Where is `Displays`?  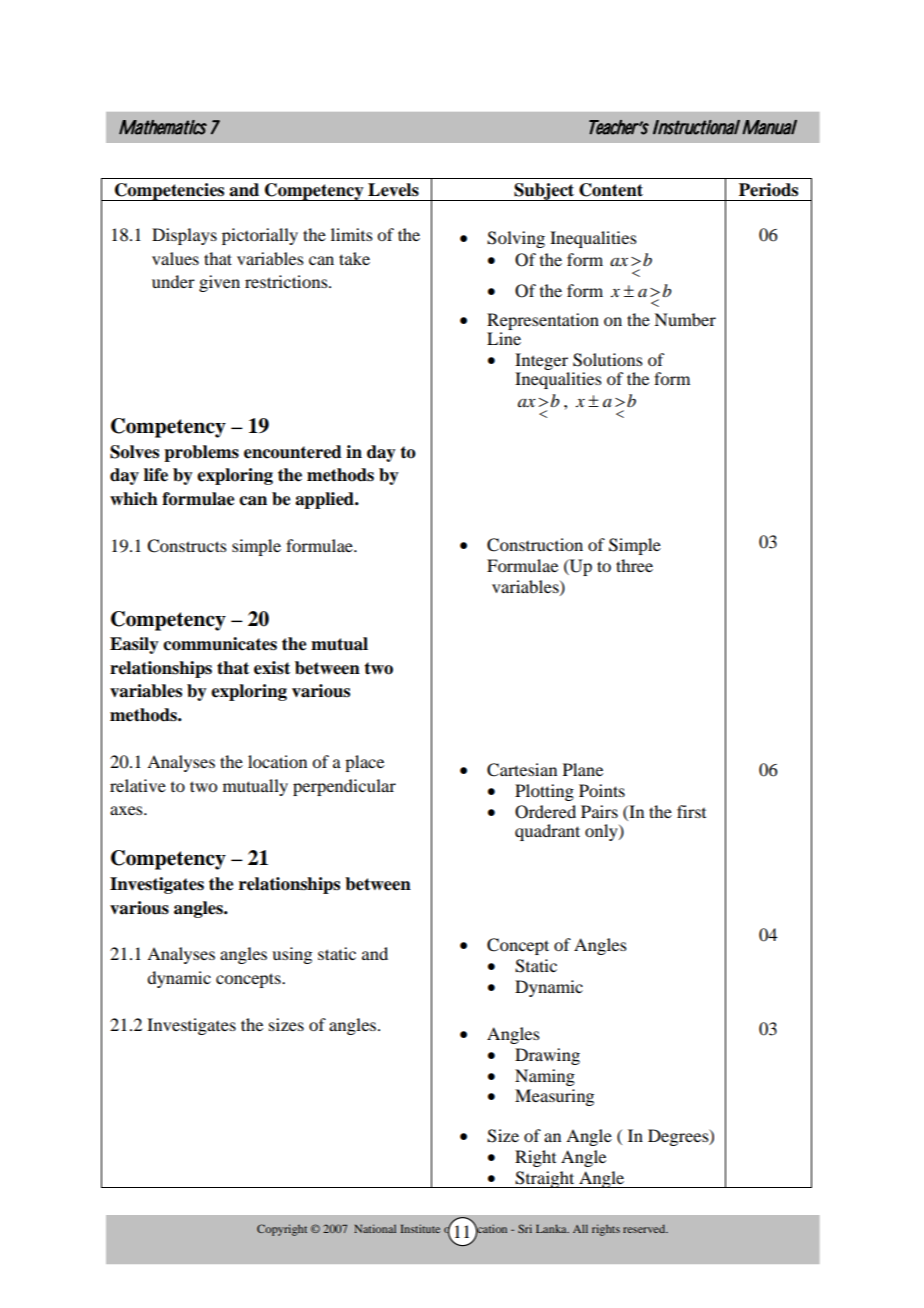 Displays is located at coordinates (184, 236).
